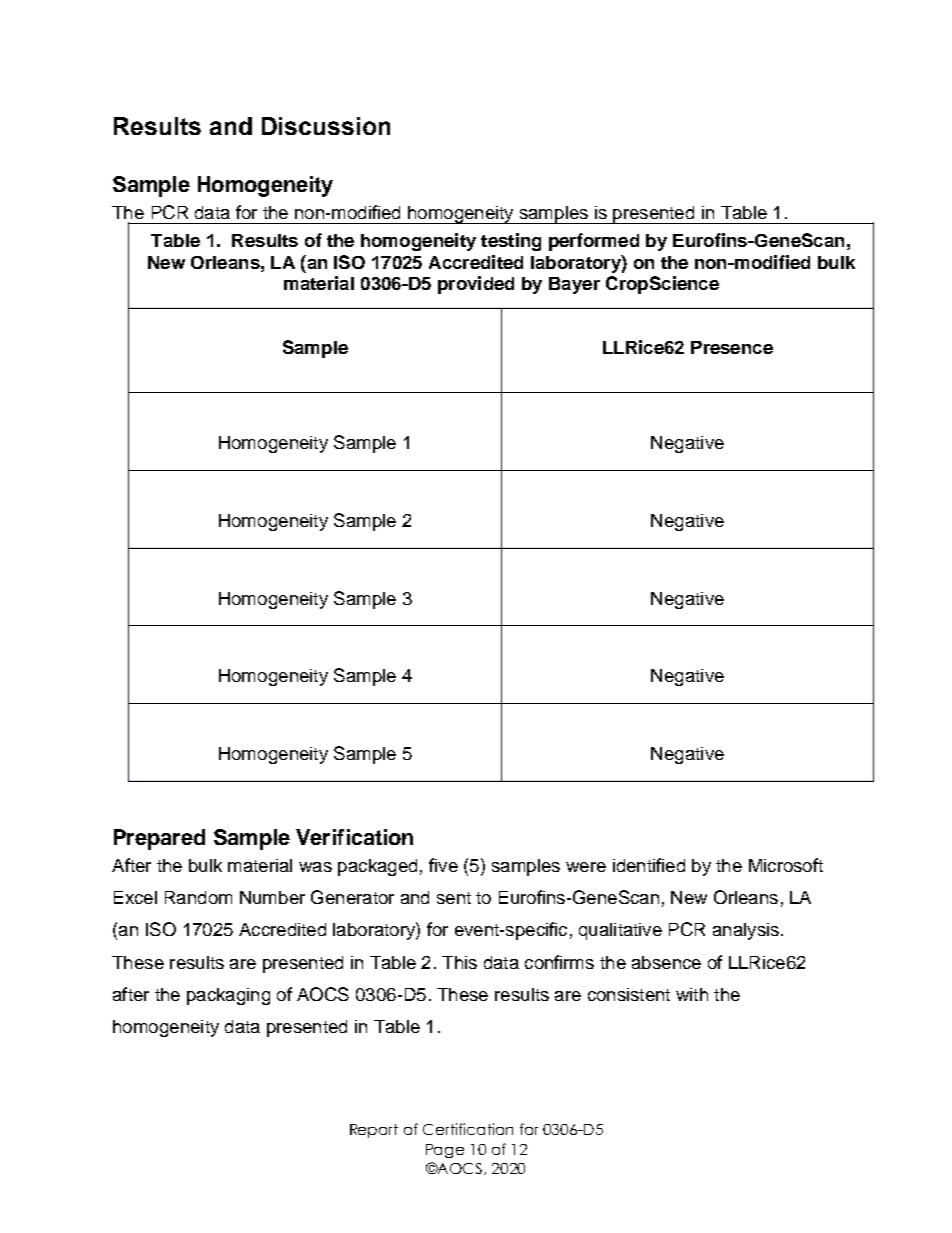 The width and height of the page is (952, 1233). Describe the element at coordinates (649, 865) in the page. I see `identified` at that location.
